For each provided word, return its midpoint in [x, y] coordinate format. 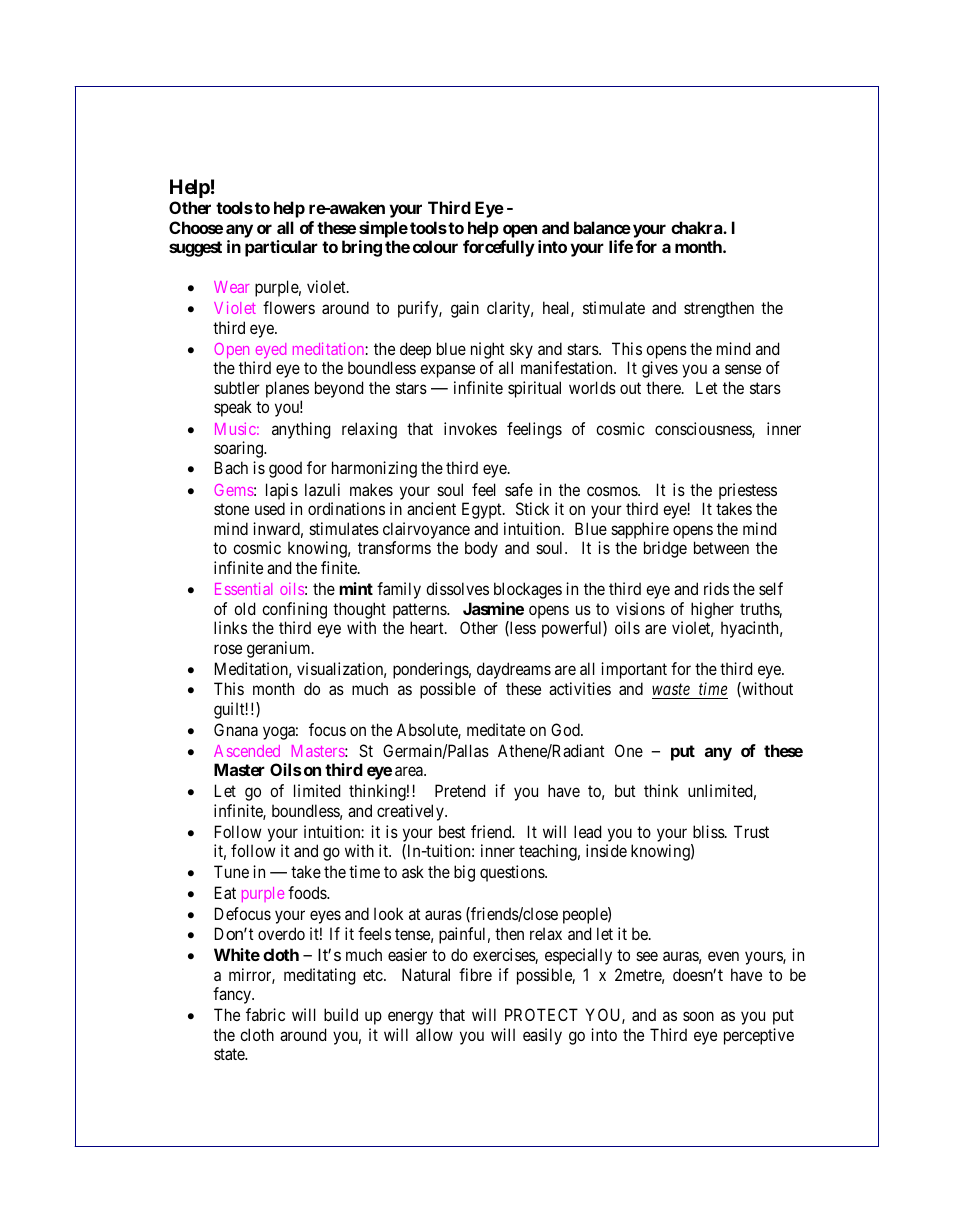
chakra [697, 227]
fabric [265, 1014]
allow [434, 1034]
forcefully [499, 248]
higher [712, 610]
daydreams [514, 670]
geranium [280, 649]
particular [281, 248]
